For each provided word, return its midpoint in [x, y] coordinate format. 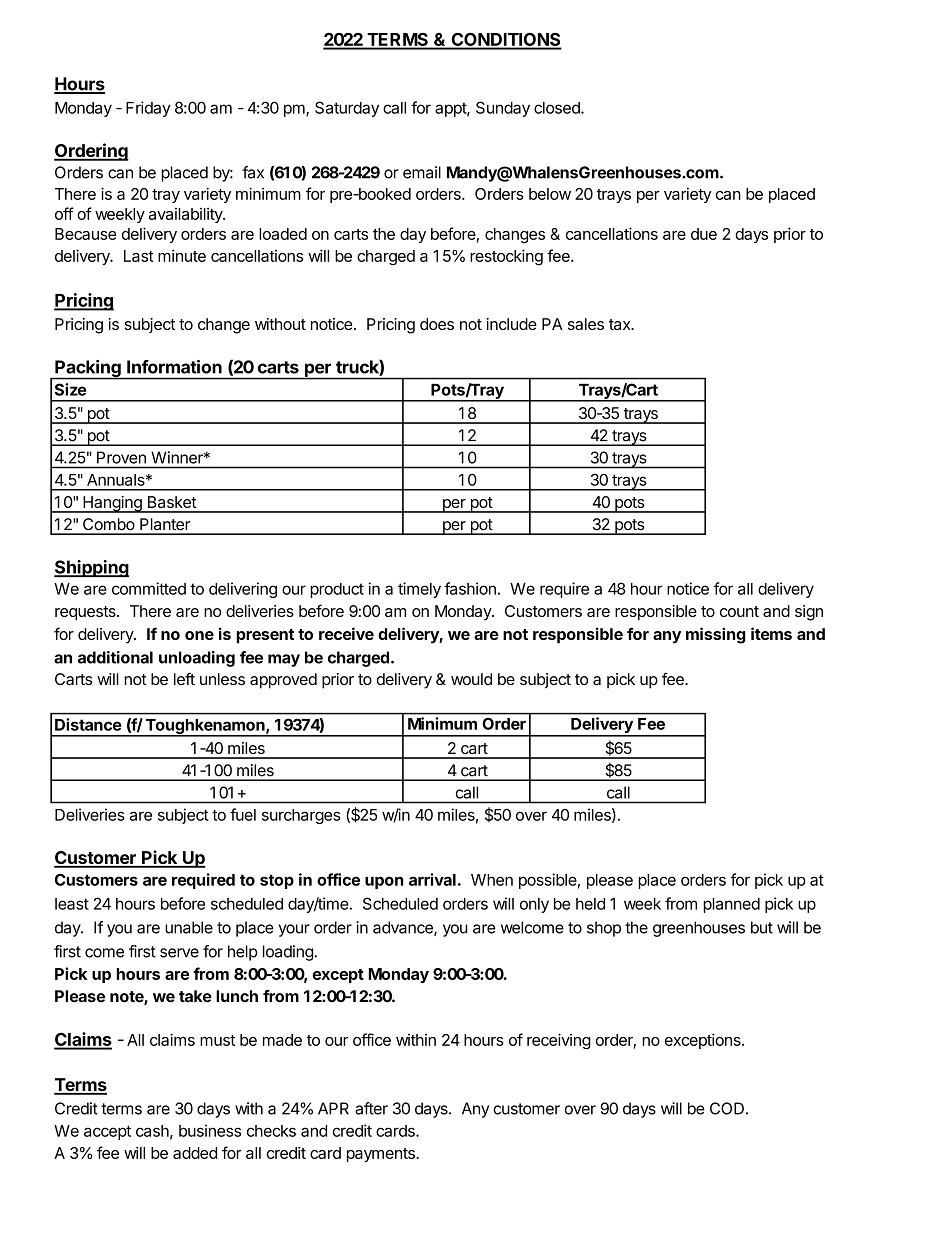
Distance [88, 724]
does [437, 324]
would [471, 679]
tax [621, 324]
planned [731, 905]
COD [727, 1108]
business [210, 1130]
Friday [148, 109]
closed [558, 108]
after [371, 1108]
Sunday [503, 109]
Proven [121, 458]
